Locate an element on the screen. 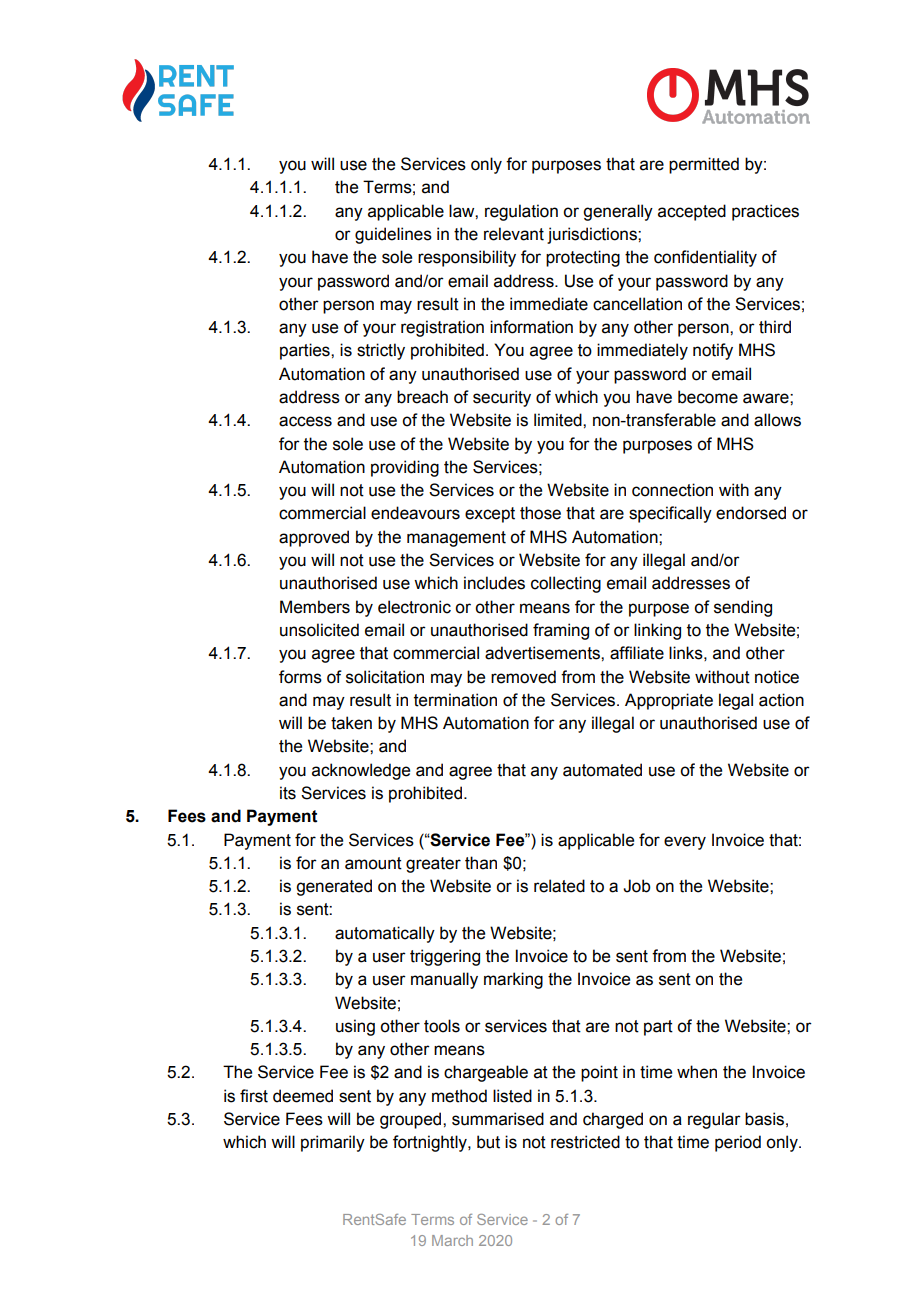  regulation is located at coordinates (521, 212).
